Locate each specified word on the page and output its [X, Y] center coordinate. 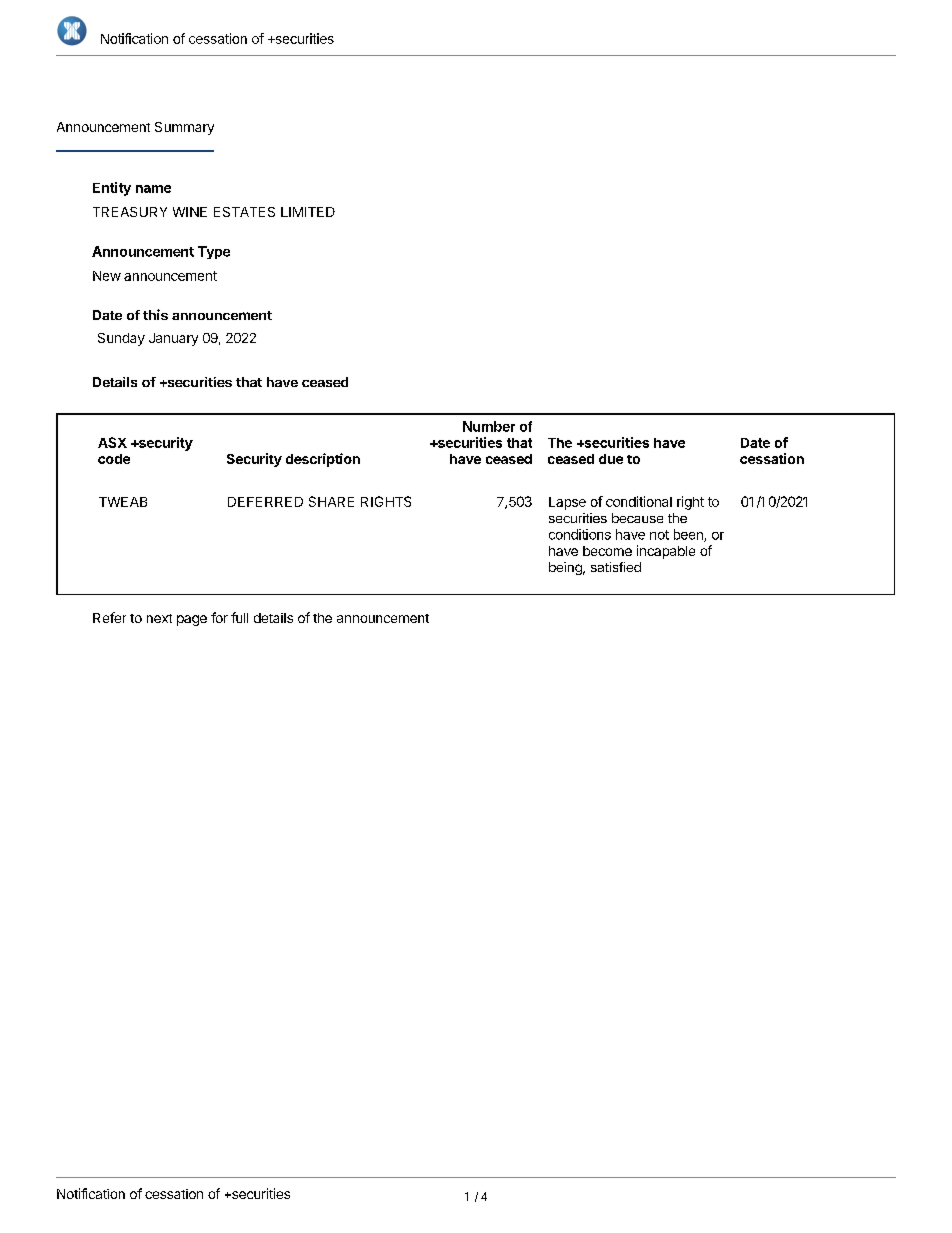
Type [214, 252]
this [155, 314]
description [323, 460]
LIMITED [308, 212]
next [159, 618]
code [114, 459]
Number [489, 426]
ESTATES [244, 212]
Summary [184, 128]
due [611, 459]
